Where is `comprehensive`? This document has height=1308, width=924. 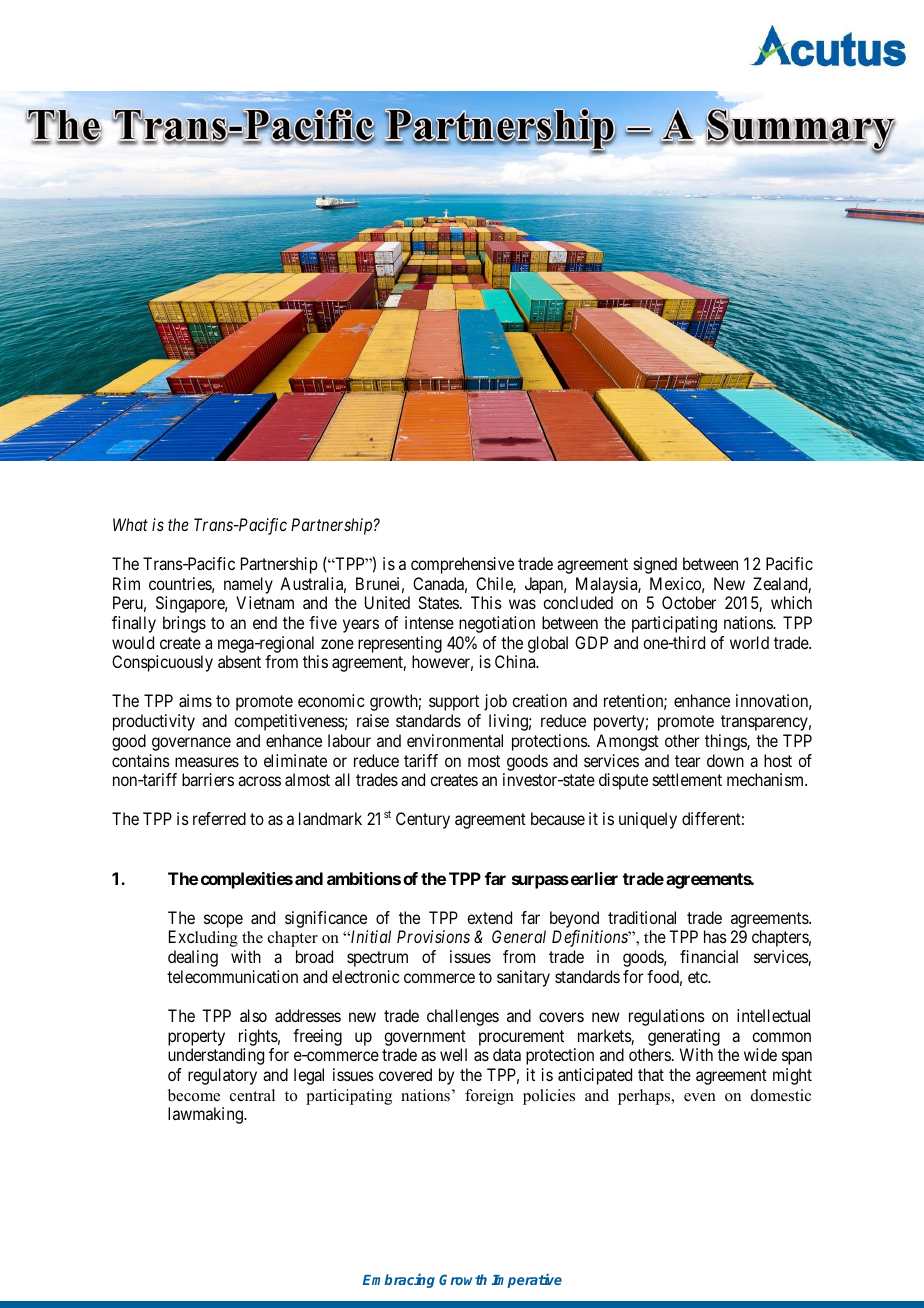 comprehensive is located at coordinates (462, 565).
